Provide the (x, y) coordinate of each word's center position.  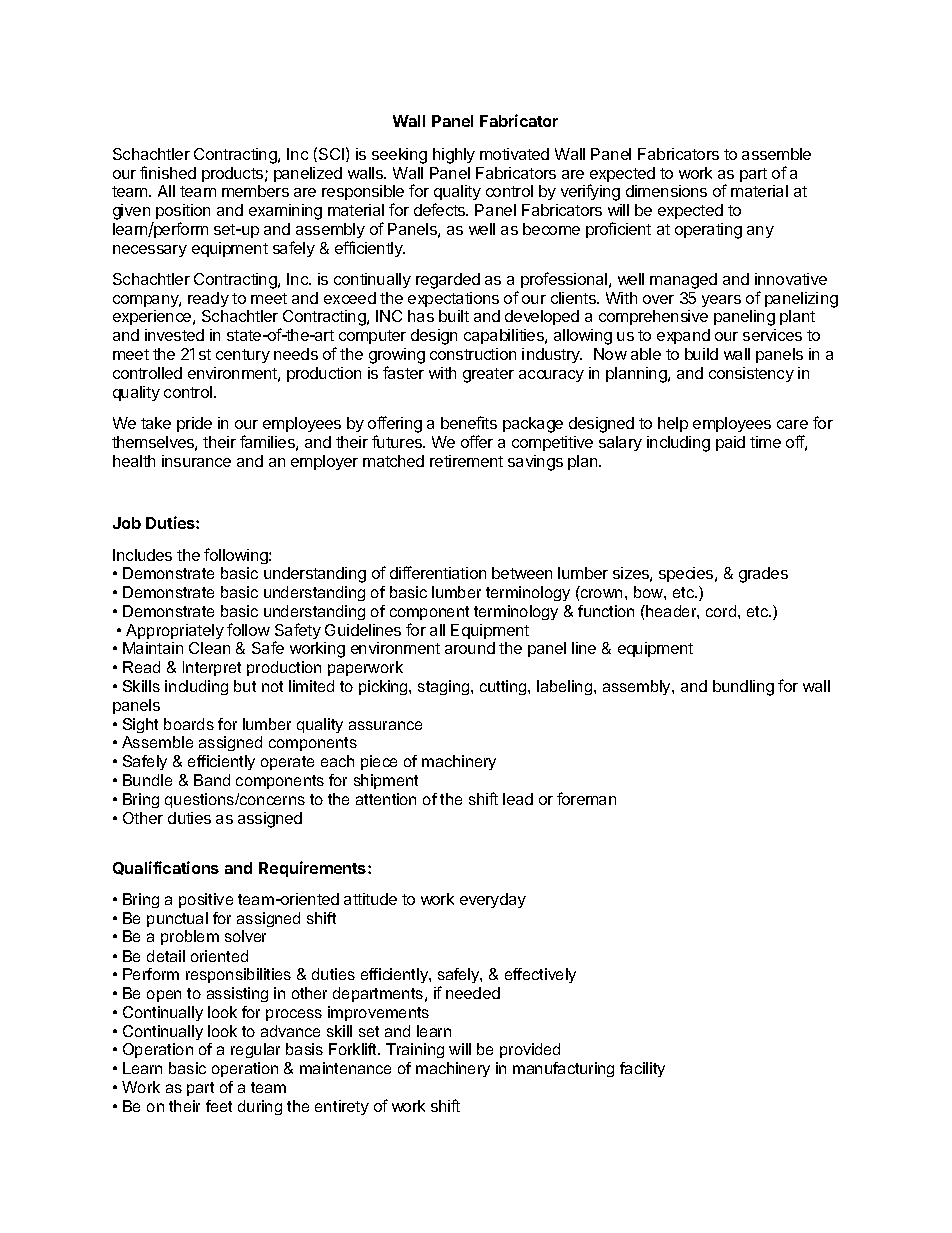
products (234, 174)
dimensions (666, 191)
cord (722, 611)
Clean (209, 648)
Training (415, 1050)
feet (219, 1106)
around (470, 648)
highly (454, 156)
